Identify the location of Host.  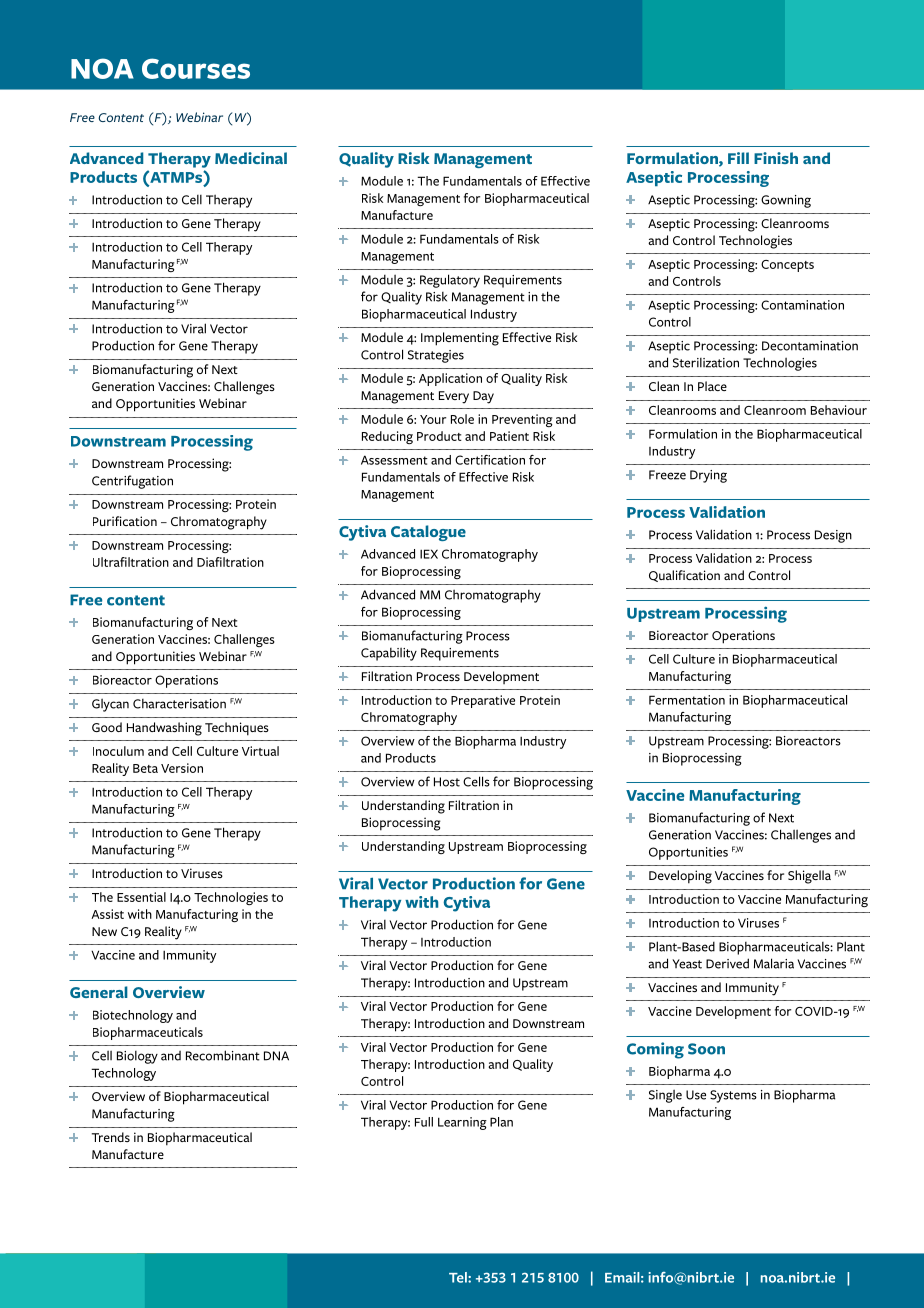
(447, 782).
